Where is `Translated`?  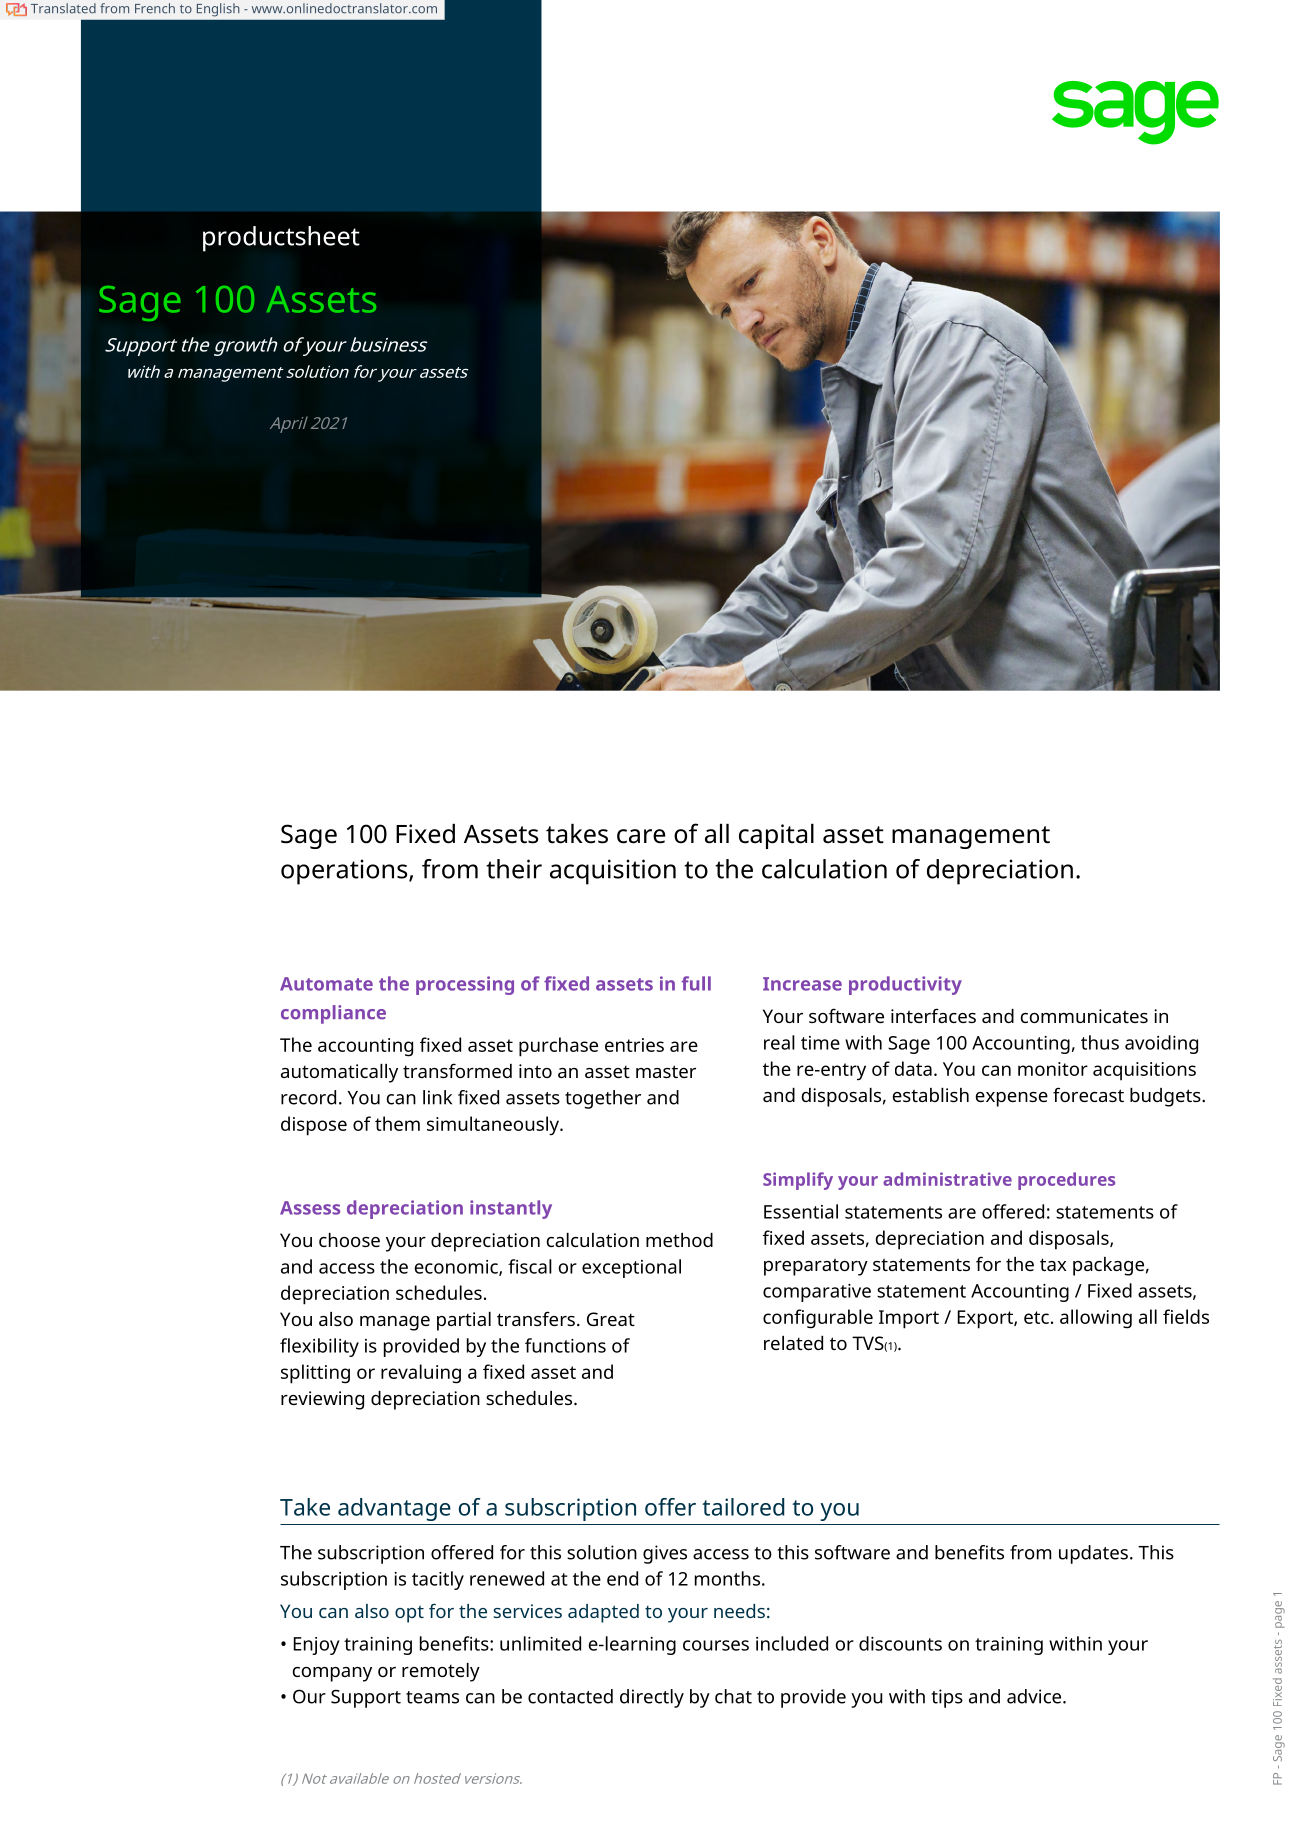 Translated is located at coordinates (63, 8).
